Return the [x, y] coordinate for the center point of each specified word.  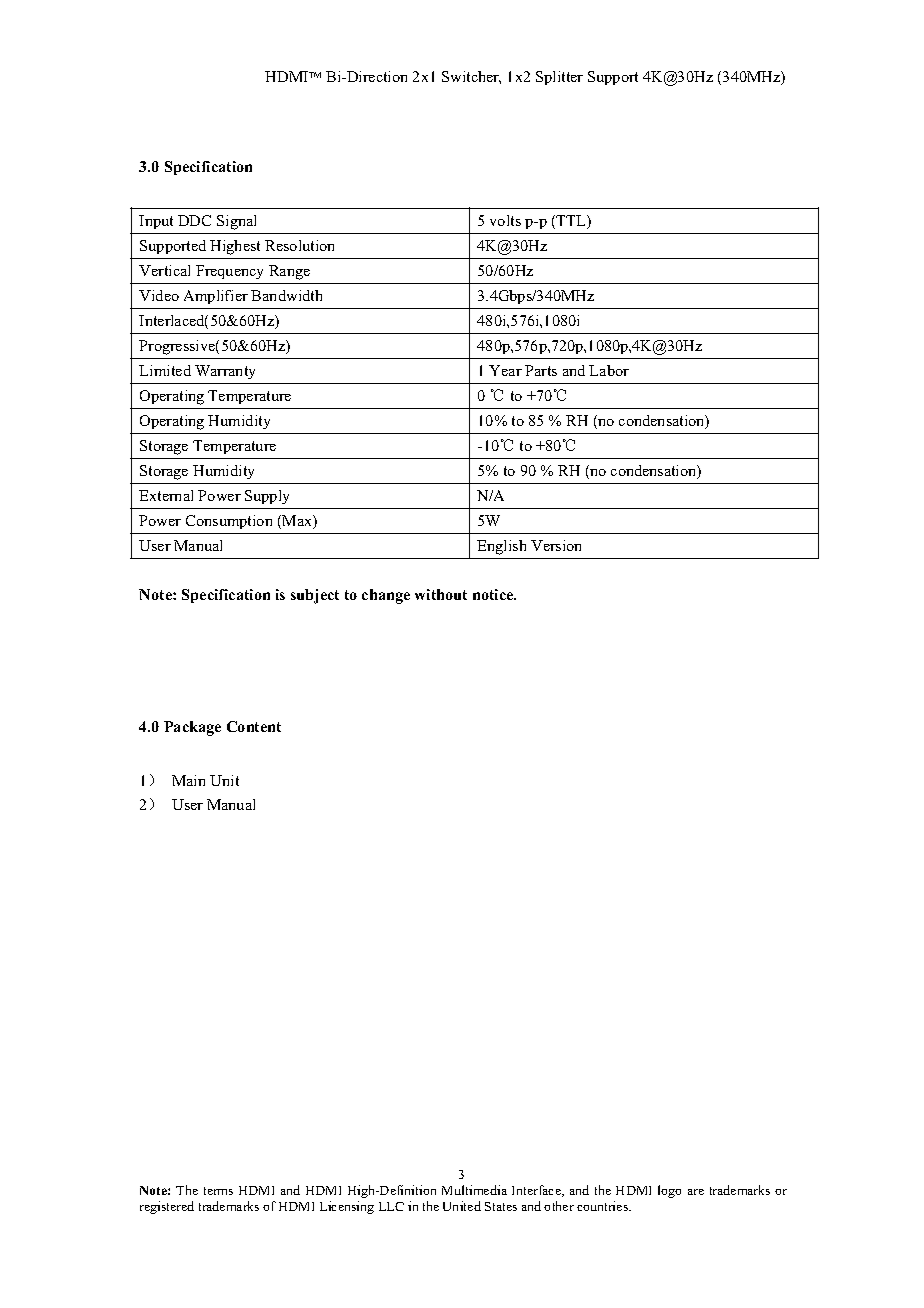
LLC [391, 1206]
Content [254, 726]
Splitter [559, 78]
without [441, 594]
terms [218, 1191]
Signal [236, 222]
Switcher [471, 77]
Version [556, 545]
